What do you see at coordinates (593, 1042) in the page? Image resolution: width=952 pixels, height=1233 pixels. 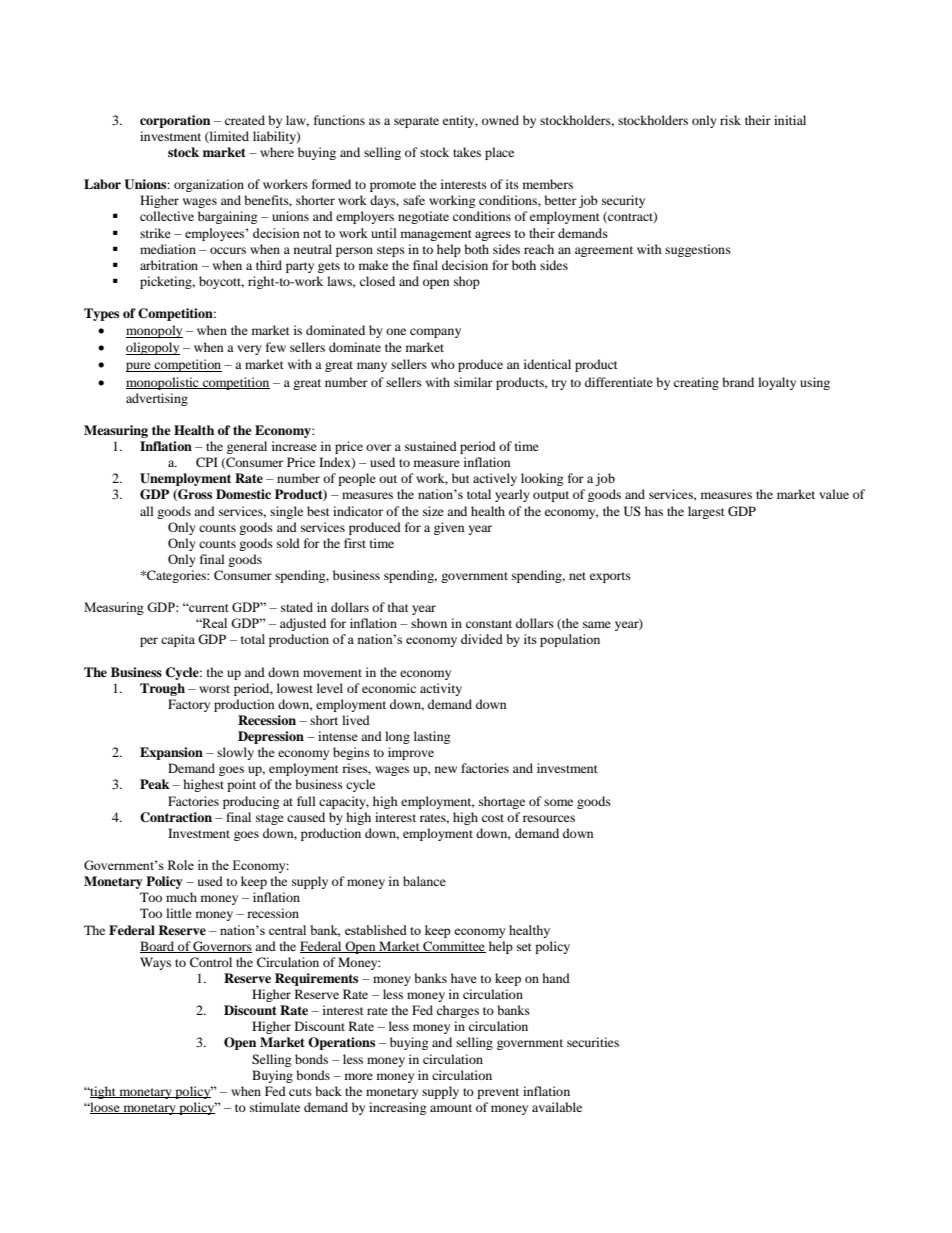 I see `securities` at bounding box center [593, 1042].
